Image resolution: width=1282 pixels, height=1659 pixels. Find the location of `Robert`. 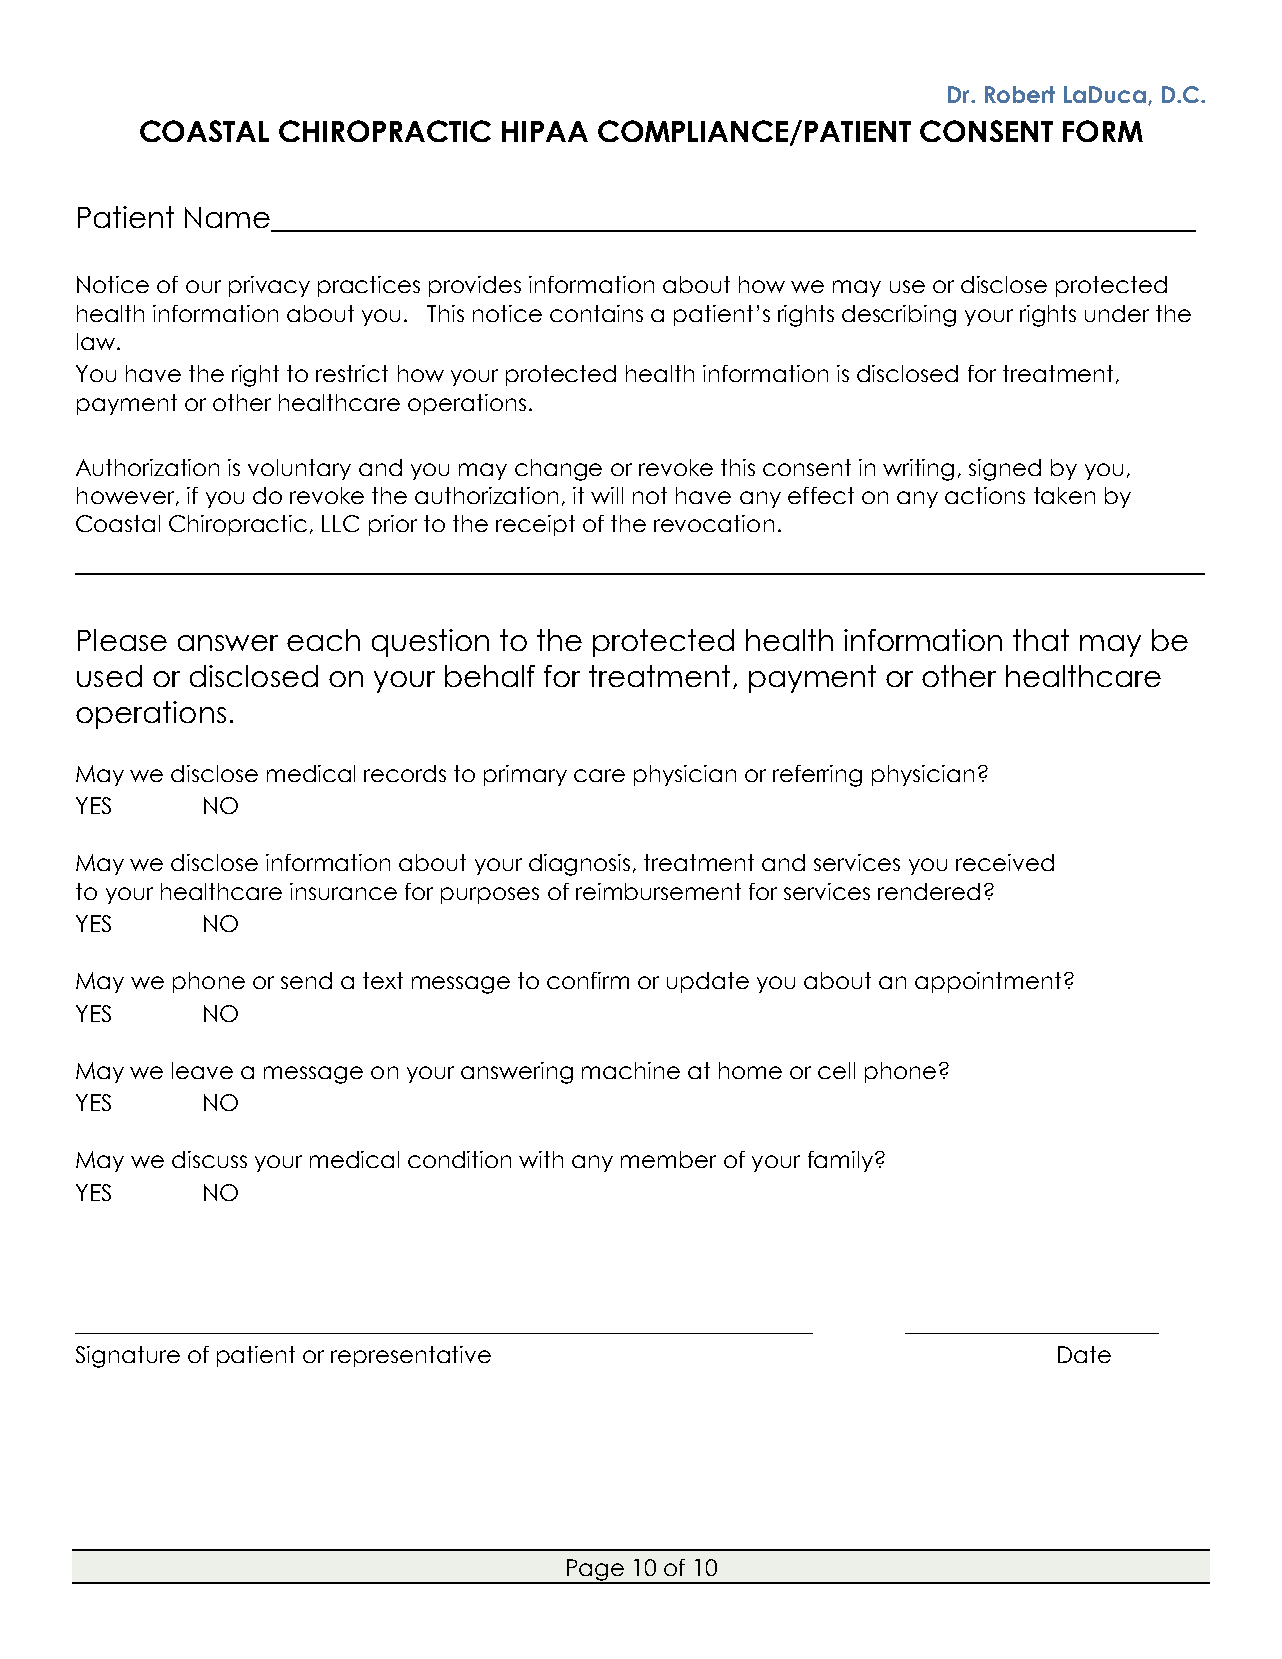

Robert is located at coordinates (1020, 94).
